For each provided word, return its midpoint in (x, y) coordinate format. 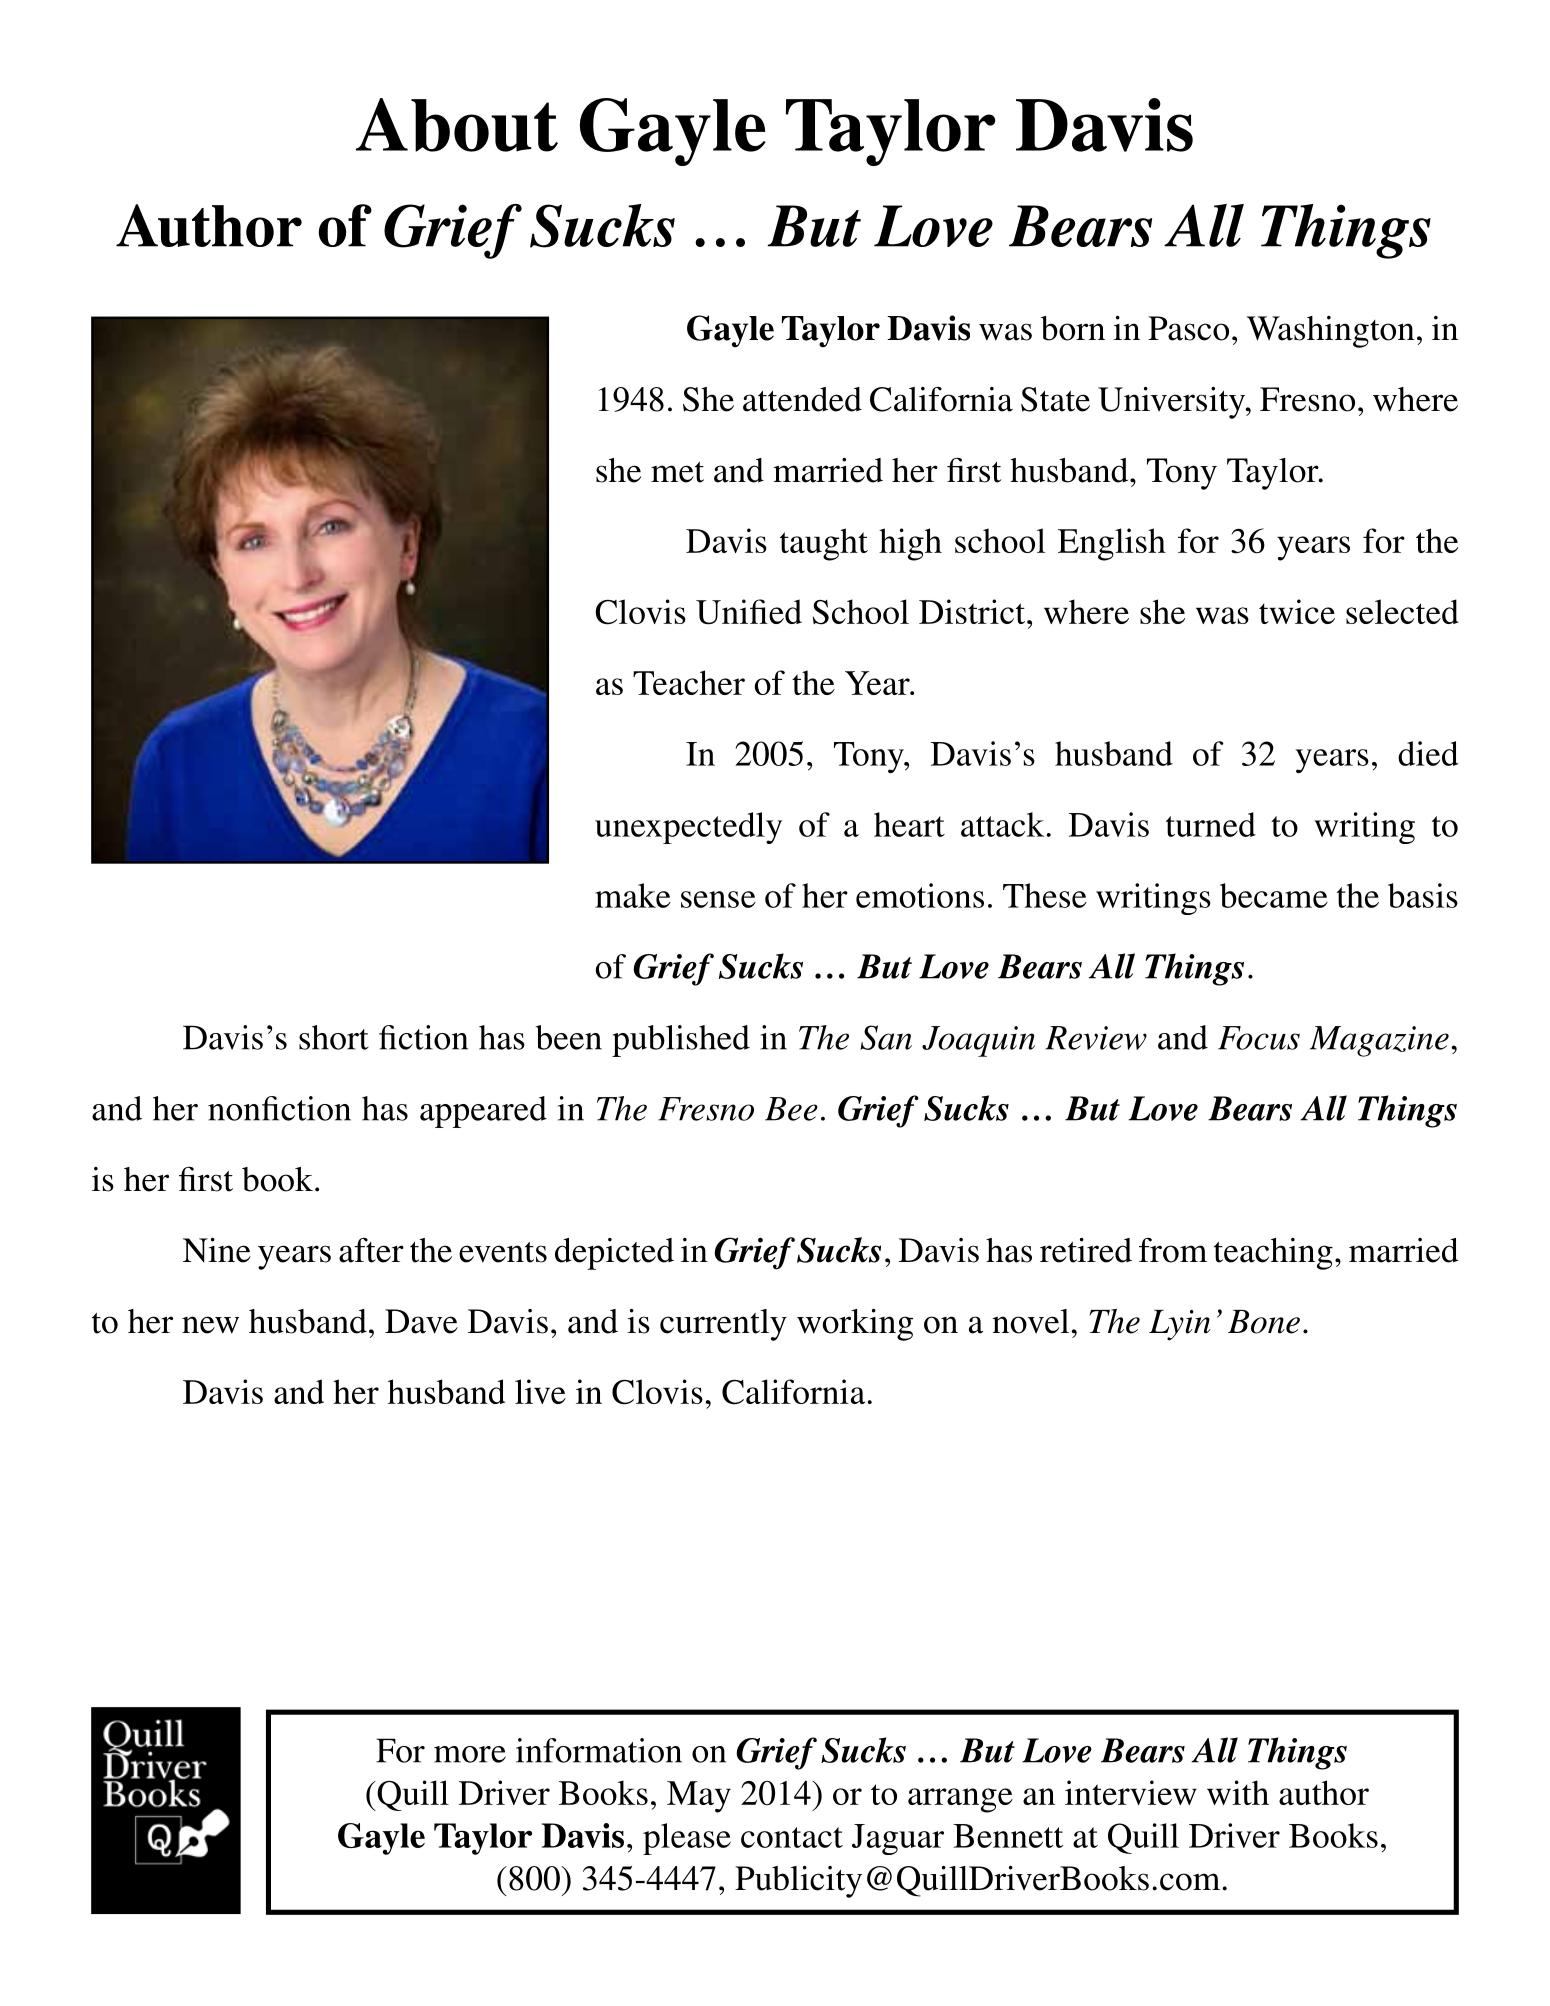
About (457, 125)
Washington (1331, 332)
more (470, 1754)
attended (802, 399)
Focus (1259, 1038)
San (886, 1037)
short (334, 1037)
